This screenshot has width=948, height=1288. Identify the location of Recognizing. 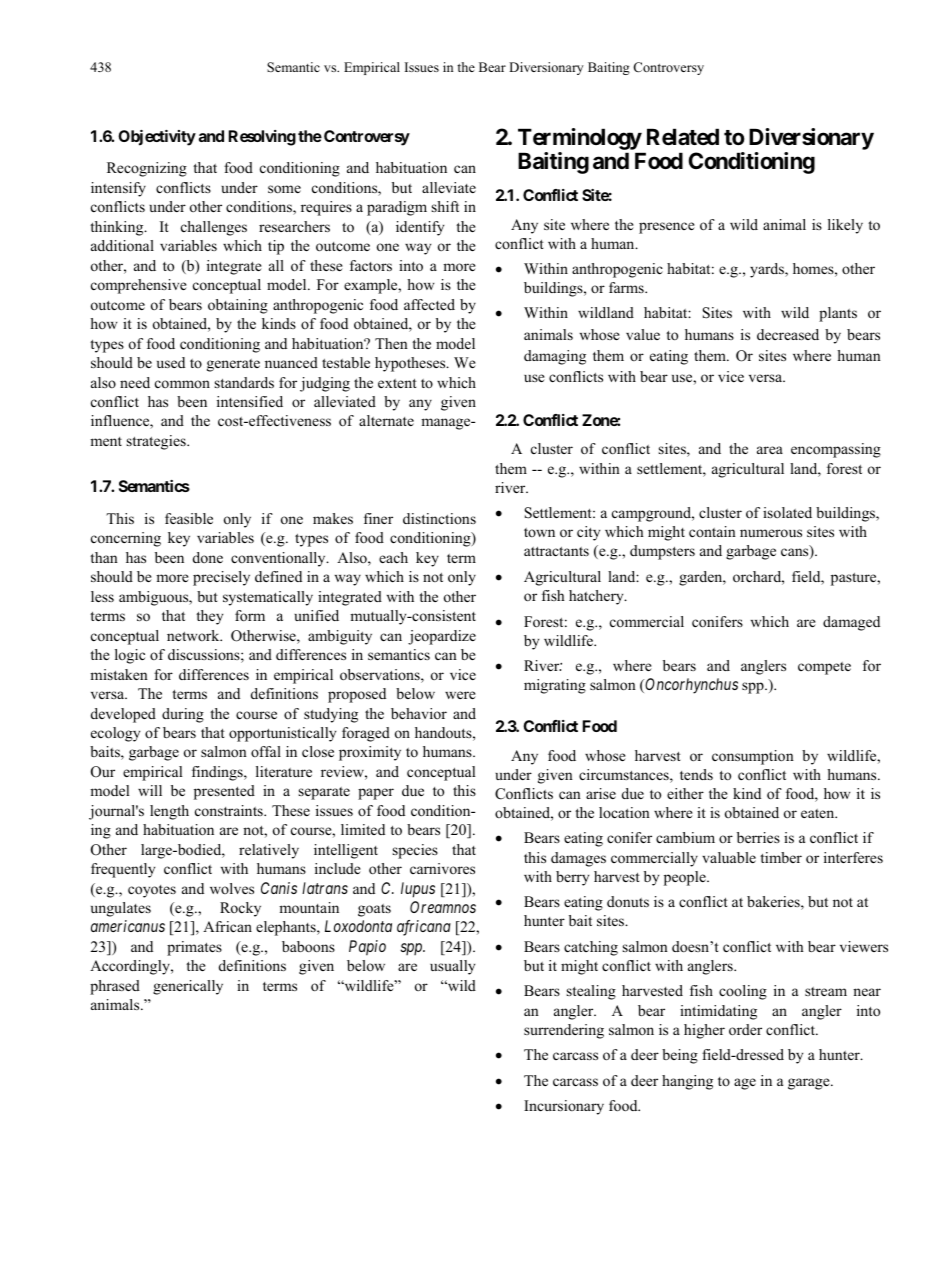
(147, 169).
